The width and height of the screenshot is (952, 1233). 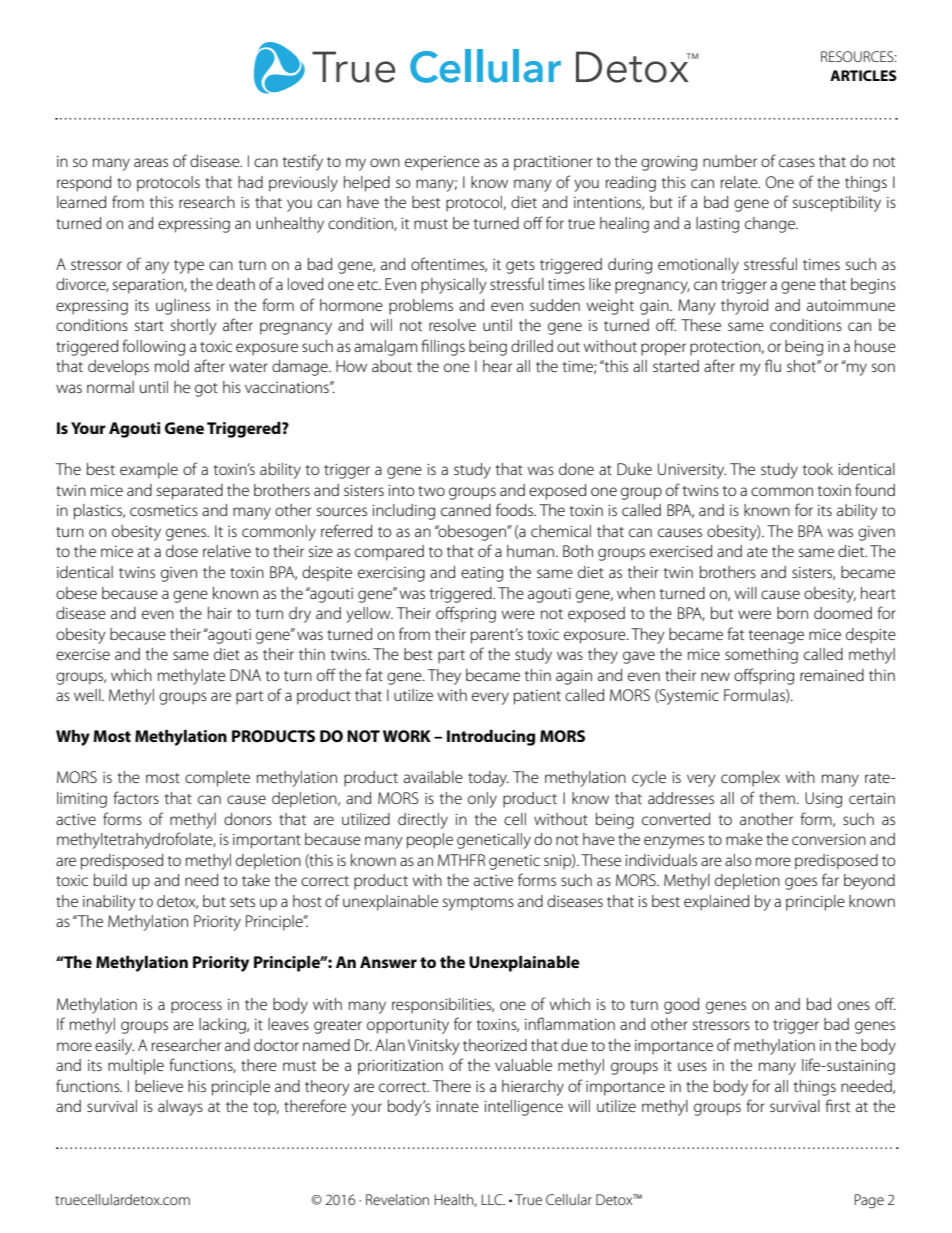 I want to click on always, so click(x=180, y=1108).
